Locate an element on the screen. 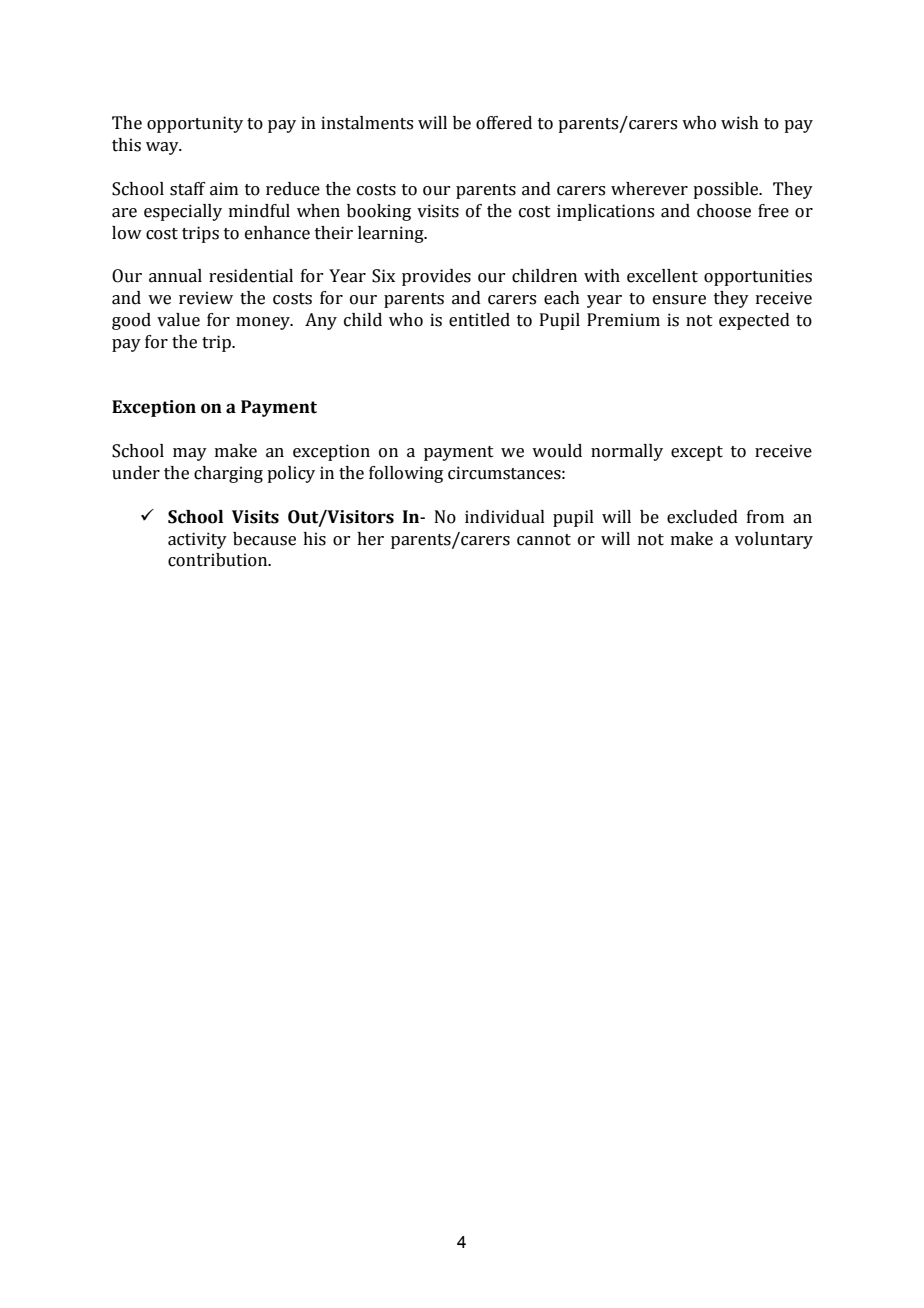 The height and width of the screenshot is (1308, 924). following is located at coordinates (406, 474).
